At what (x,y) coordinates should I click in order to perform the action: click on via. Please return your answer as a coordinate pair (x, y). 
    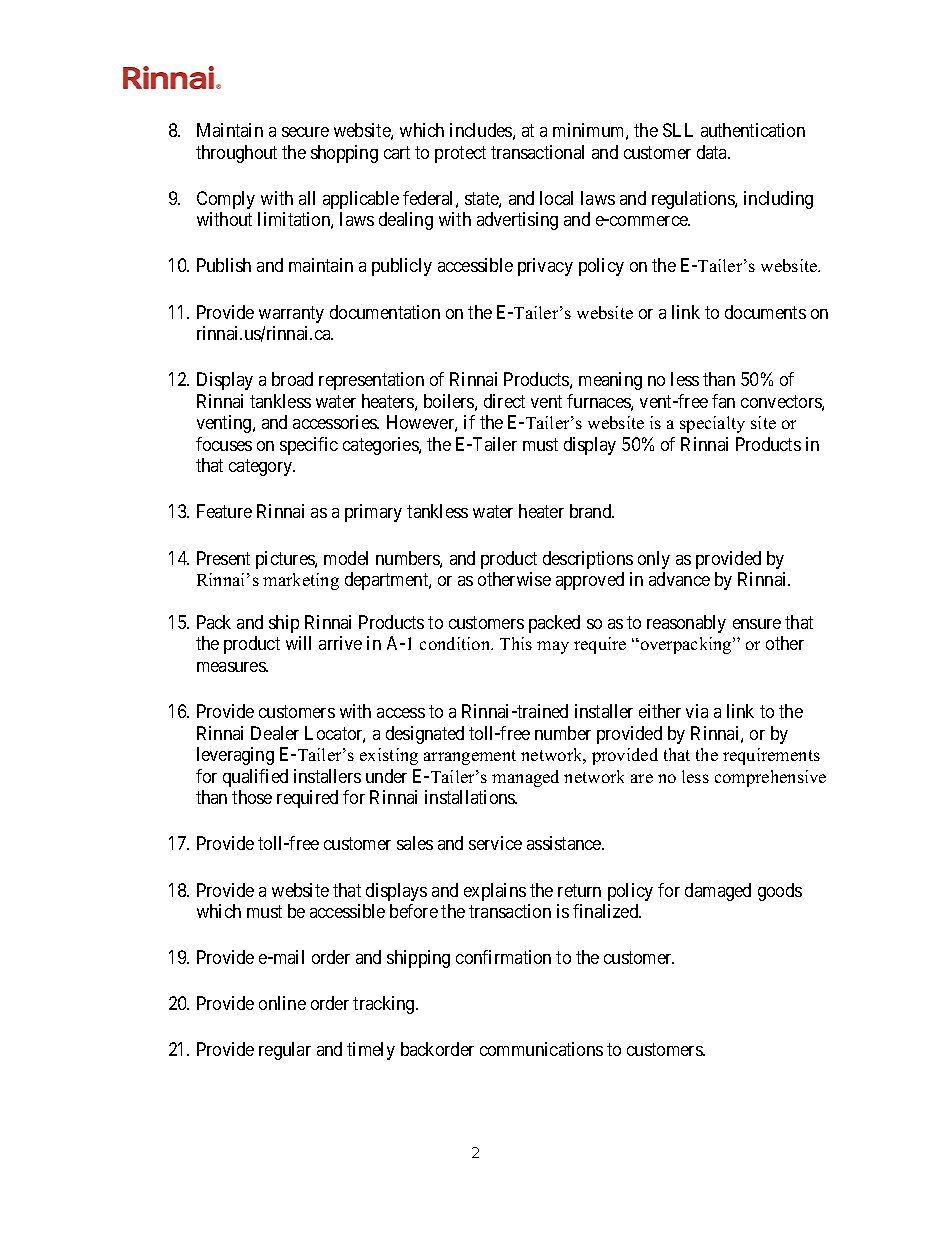
    Looking at the image, I should click on (697, 711).
